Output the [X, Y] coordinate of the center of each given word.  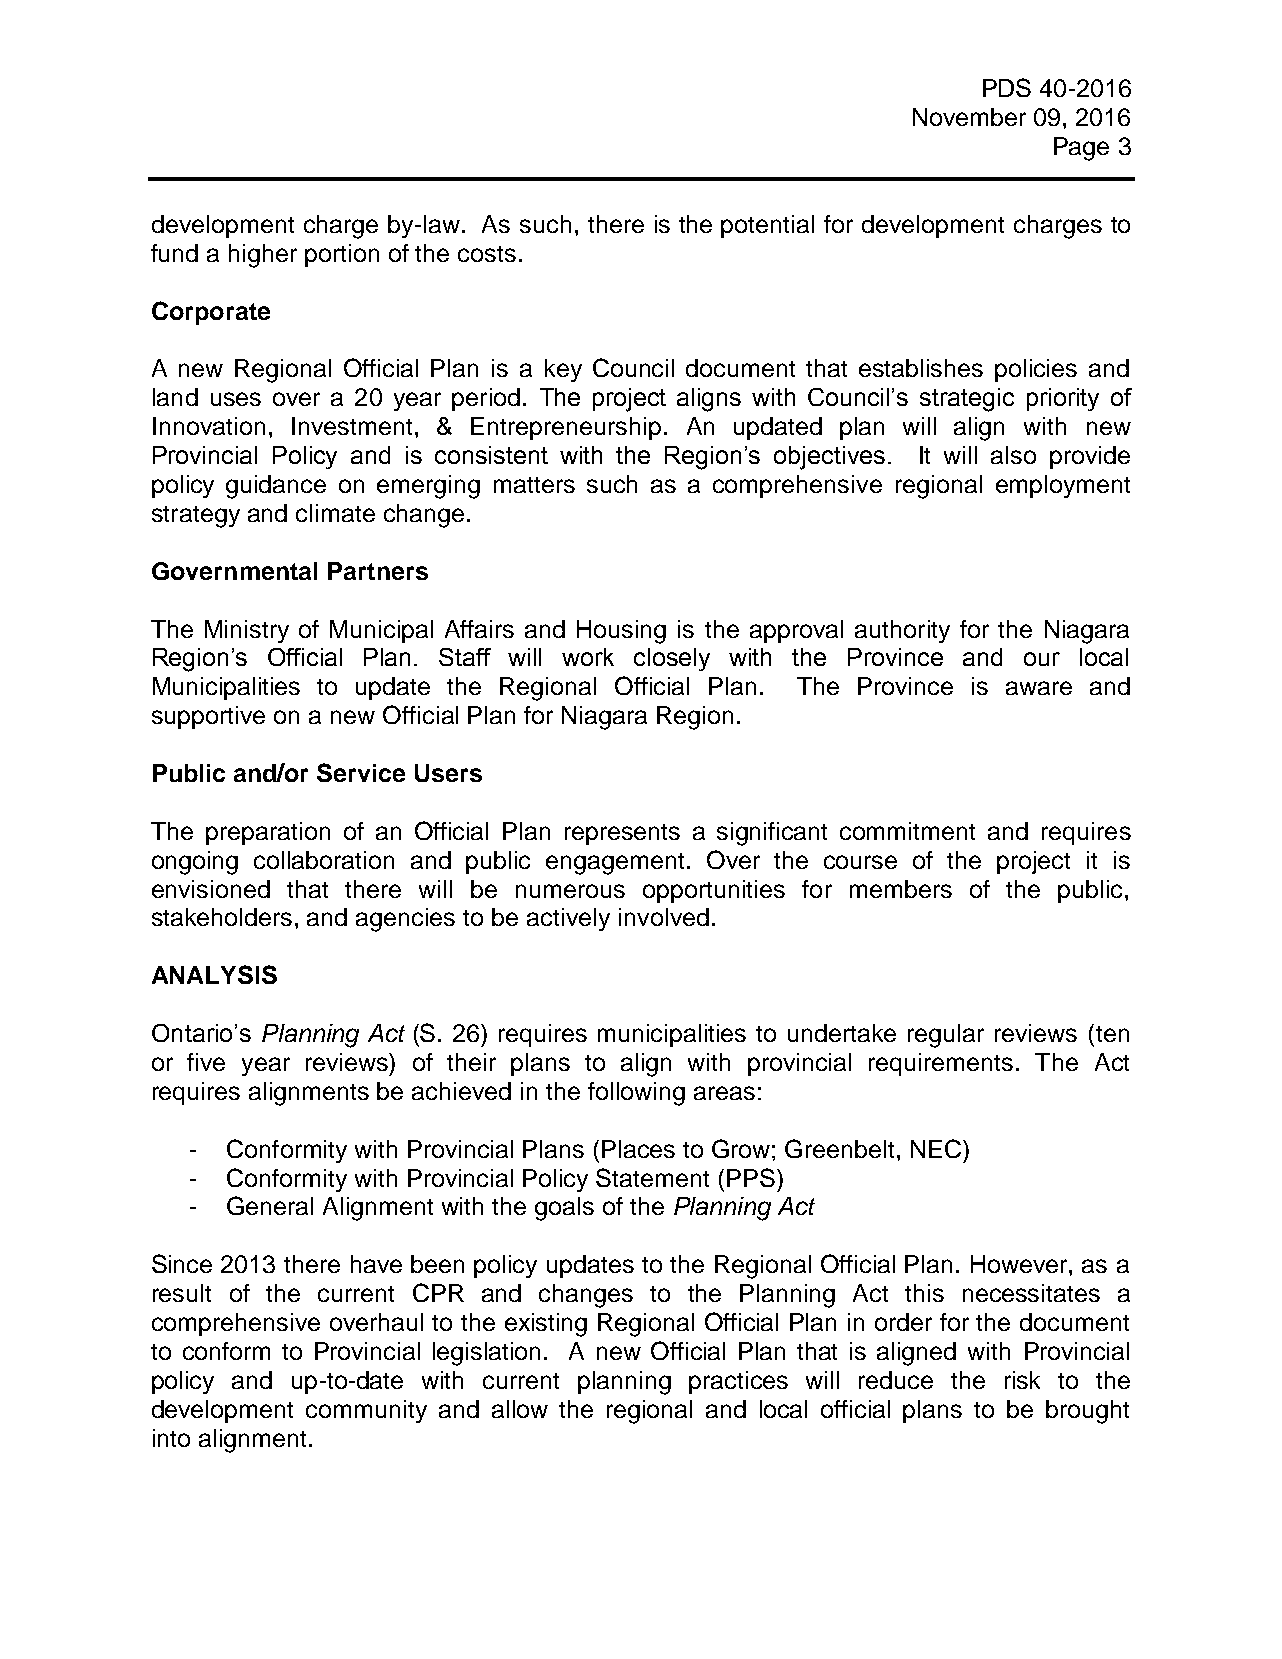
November [969, 117]
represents [622, 834]
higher [263, 256]
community [366, 1411]
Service [361, 772]
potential [767, 226]
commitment [907, 831]
